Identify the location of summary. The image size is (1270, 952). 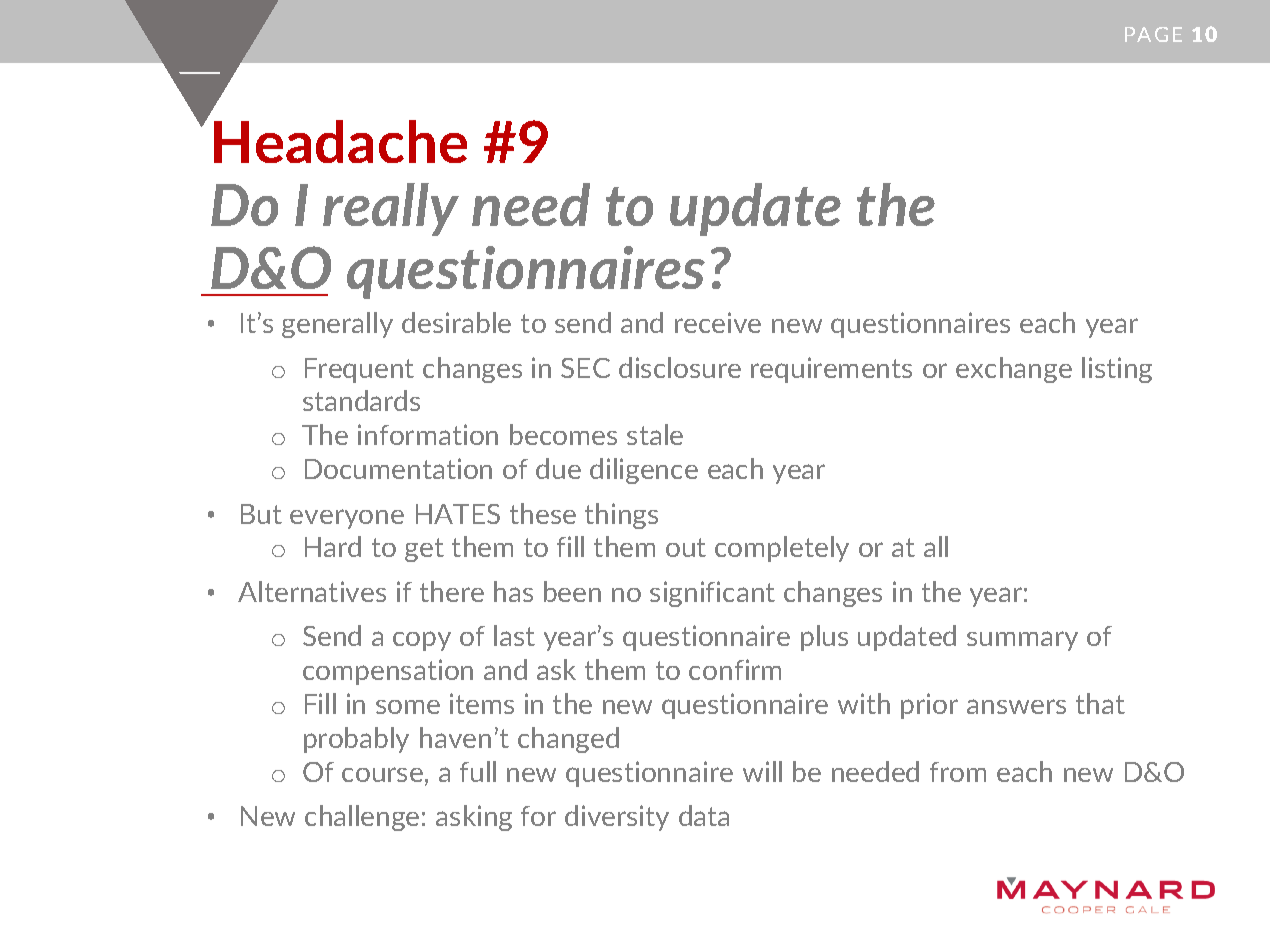
(1022, 641).
